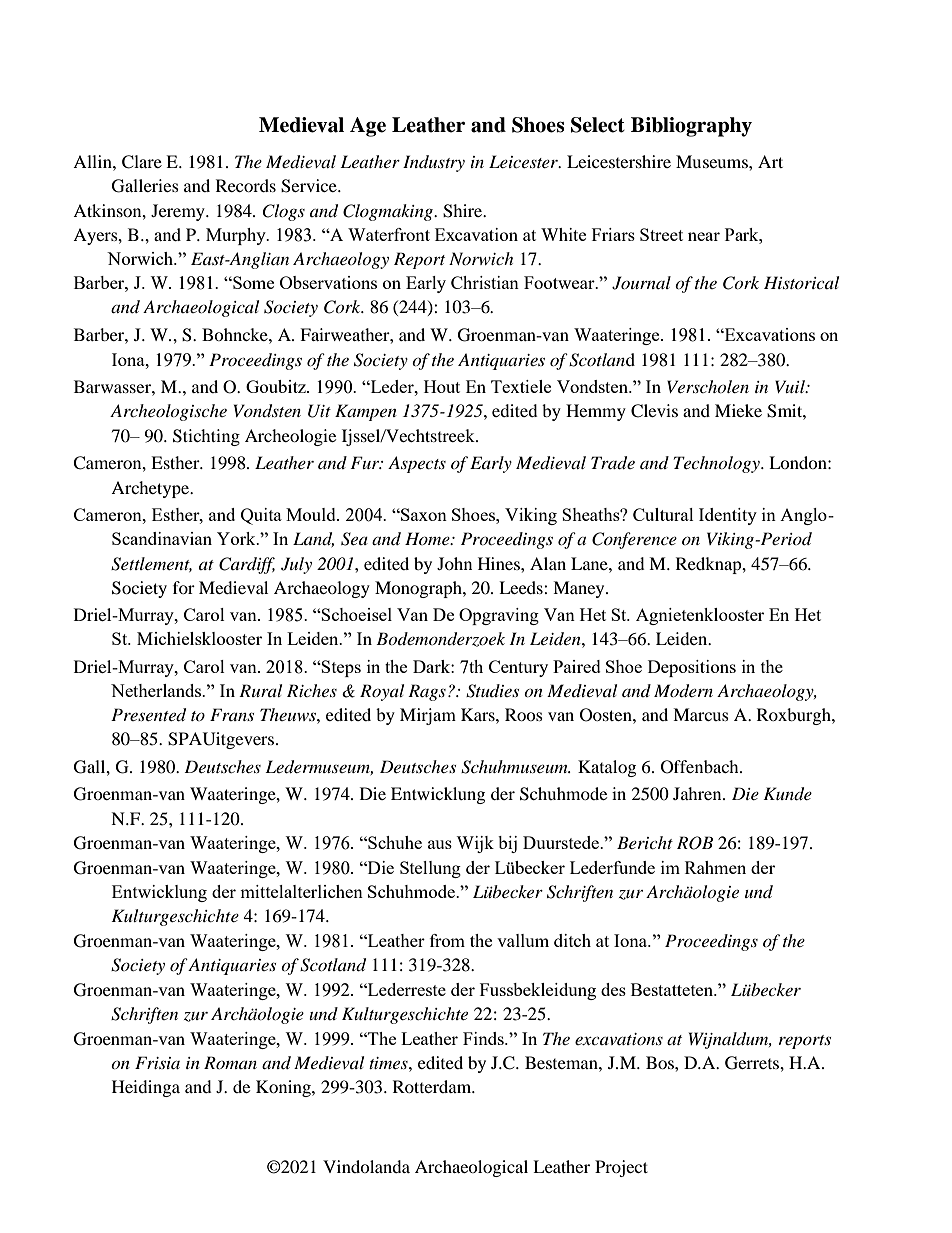 This document has height=1233, width=952. I want to click on Roman, so click(230, 1062).
